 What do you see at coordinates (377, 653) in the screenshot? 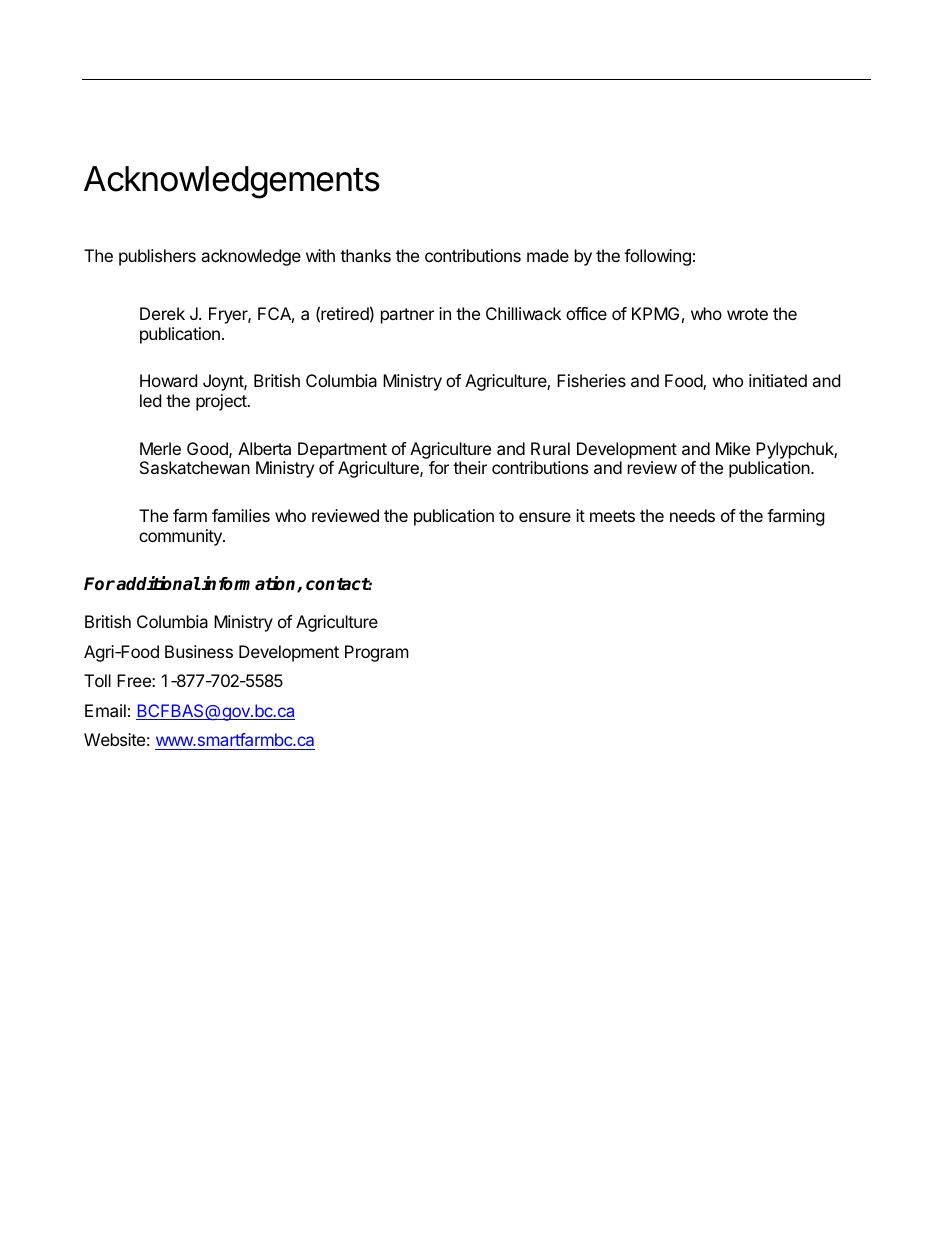
I see `Program` at bounding box center [377, 653].
